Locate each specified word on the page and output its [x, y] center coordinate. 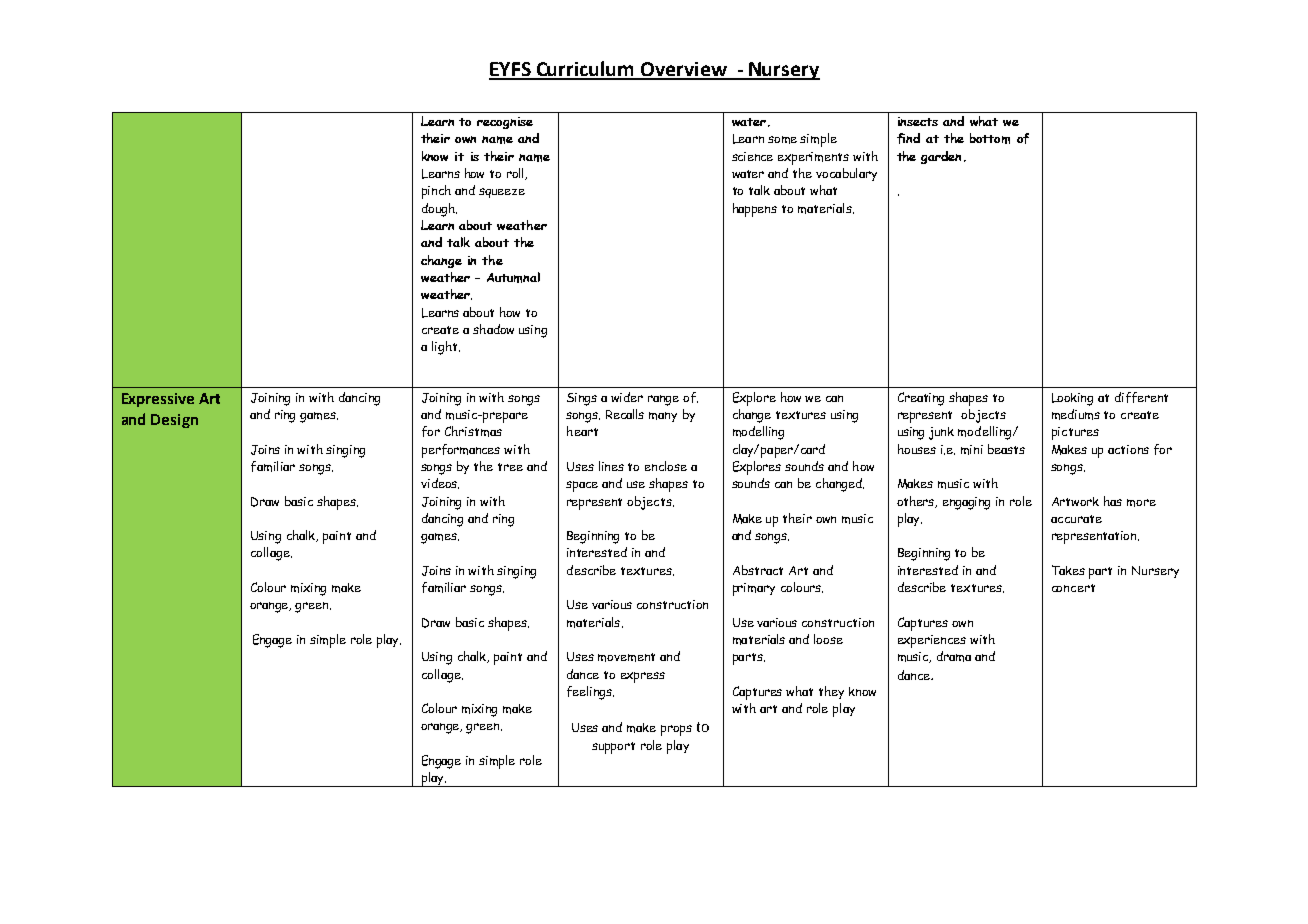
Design [174, 421]
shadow [493, 329]
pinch [436, 192]
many [663, 417]
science [752, 156]
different [1141, 397]
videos [440, 483]
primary [754, 589]
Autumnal [513, 277]
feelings [590, 693]
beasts [1006, 449]
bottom [990, 138]
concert [1073, 588]
